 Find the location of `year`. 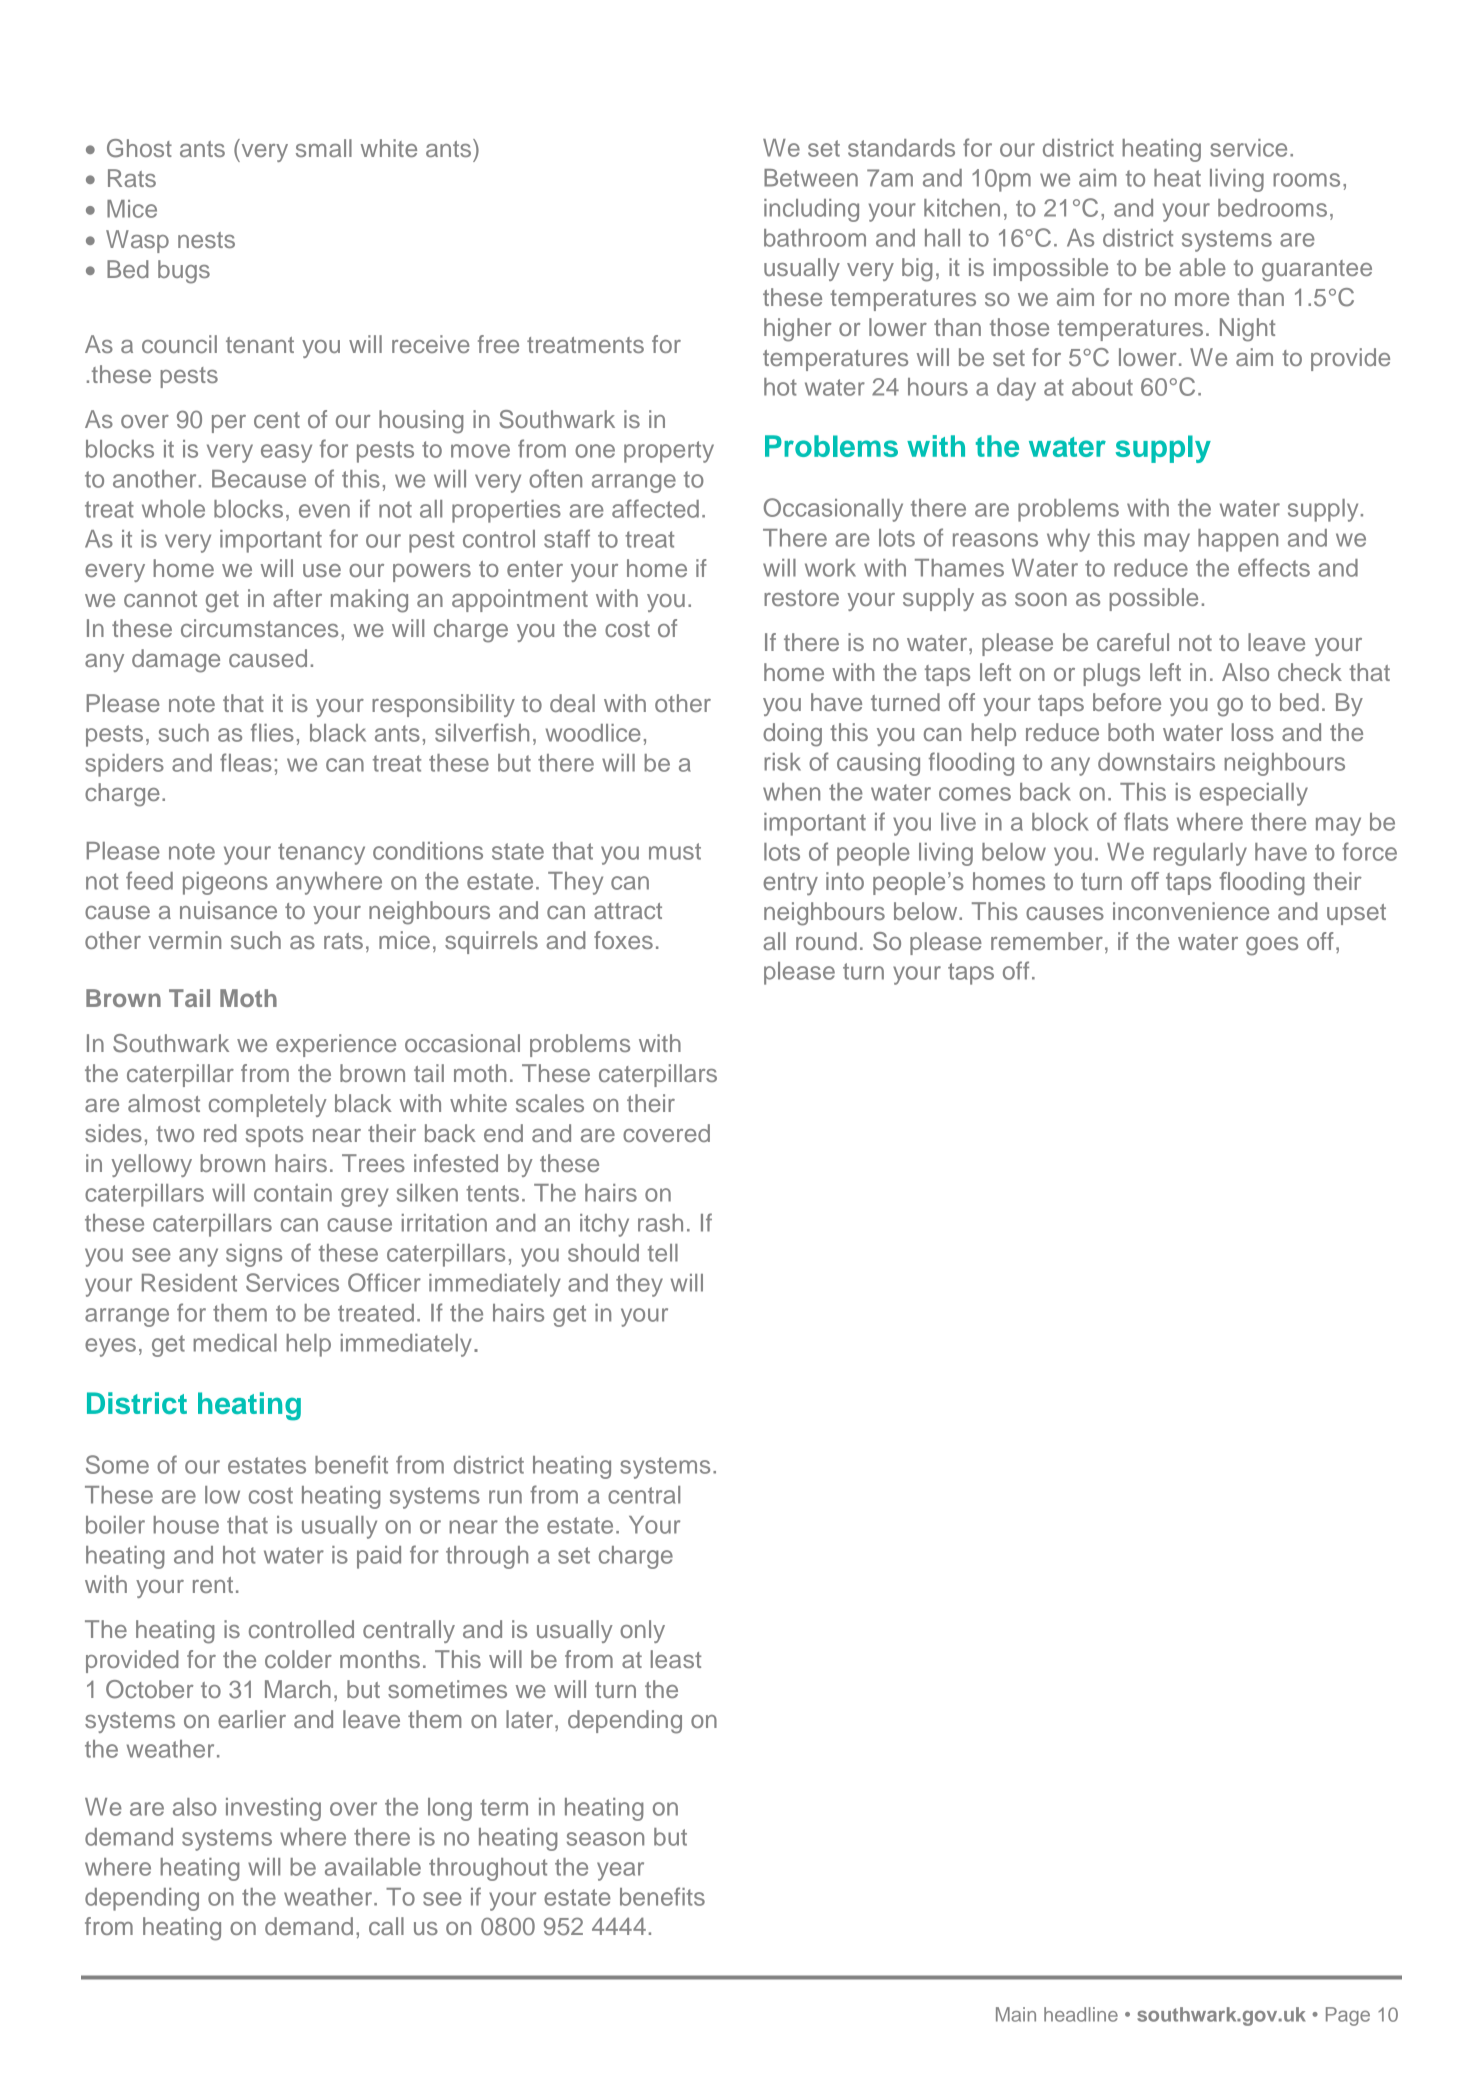

year is located at coordinates (620, 1871).
